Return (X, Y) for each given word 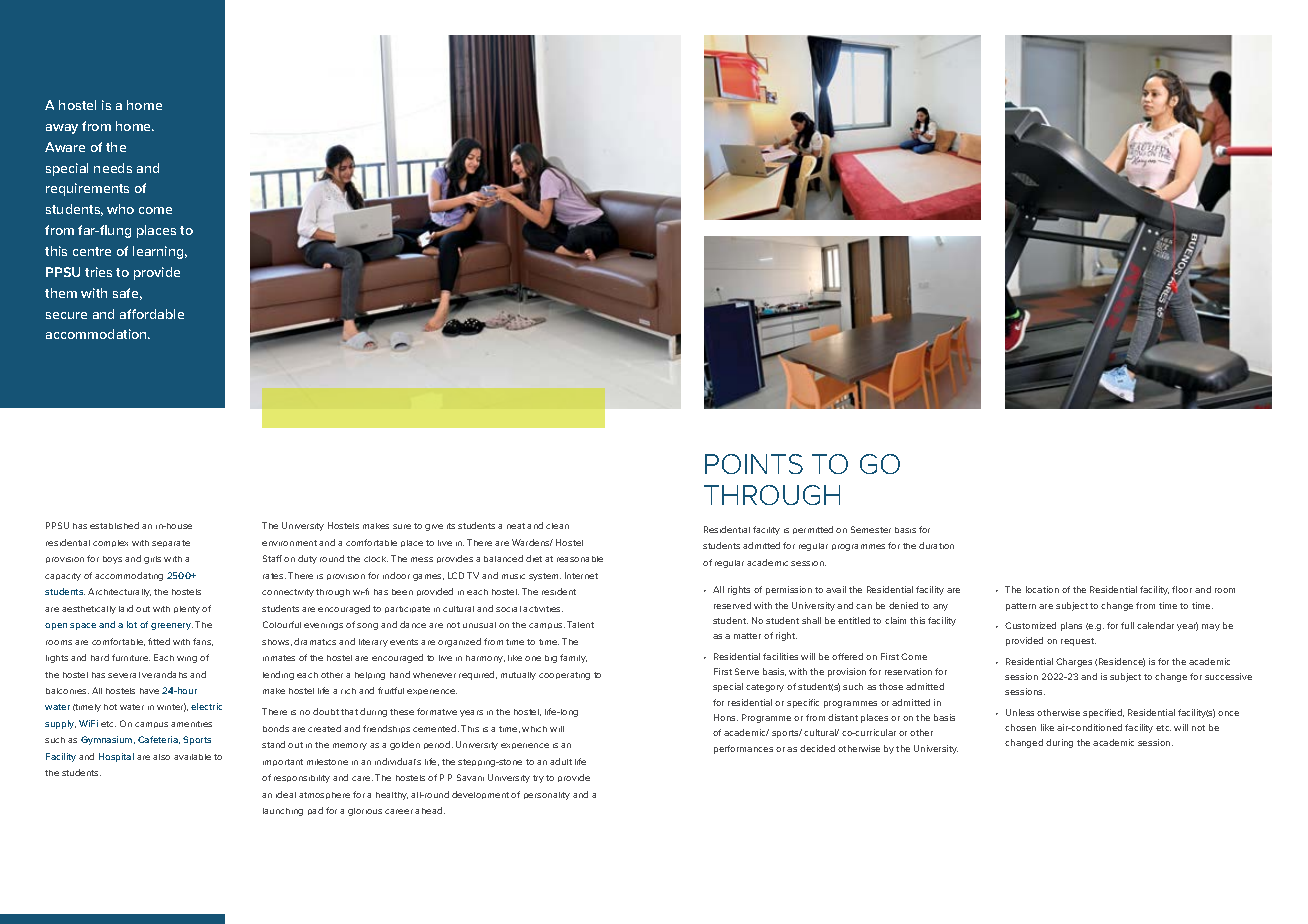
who (120, 209)
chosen (1020, 727)
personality (547, 796)
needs (113, 168)
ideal (286, 794)
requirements (87, 189)
